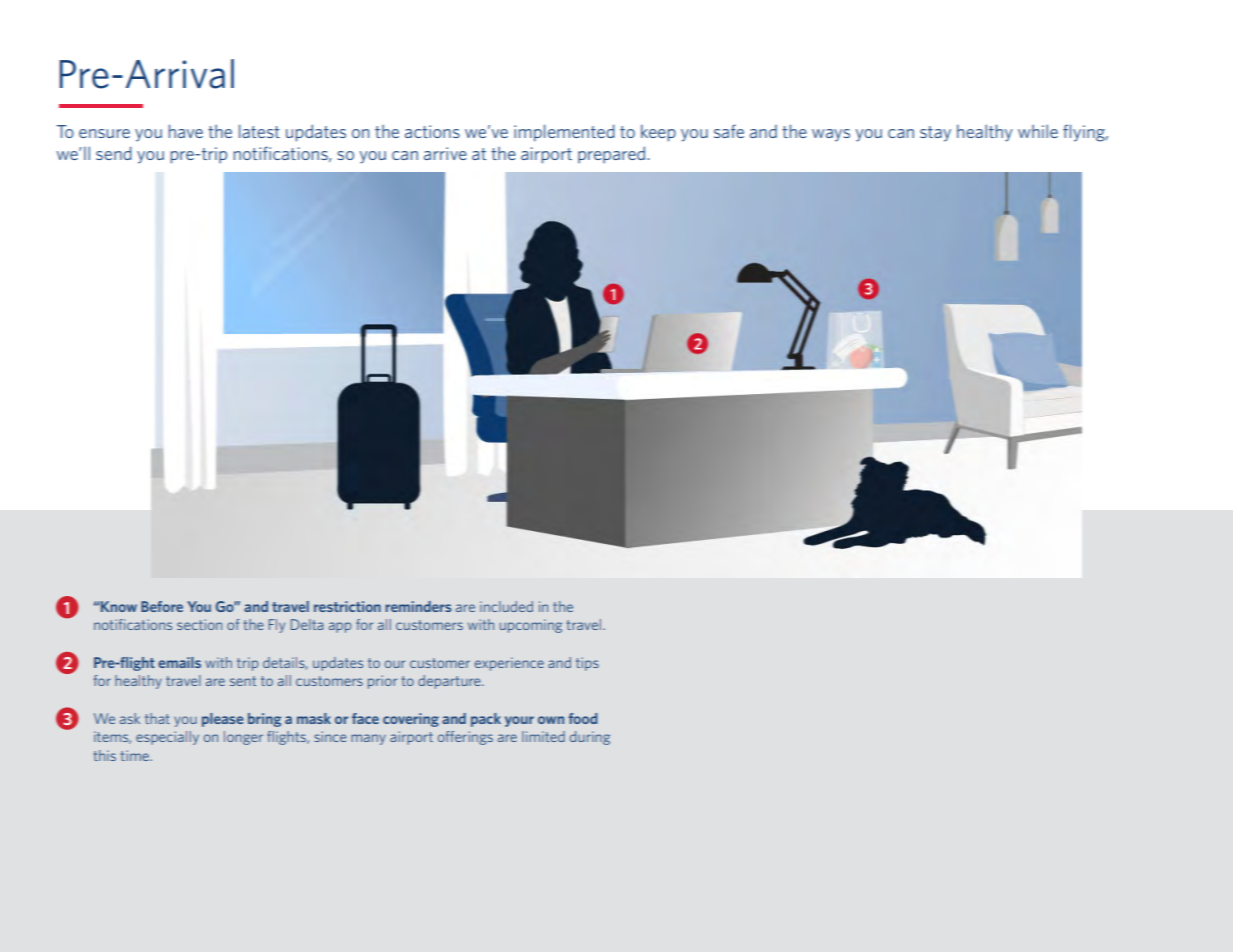 This image has width=1233, height=952. What do you see at coordinates (243, 738) in the image?
I see `longer` at bounding box center [243, 738].
